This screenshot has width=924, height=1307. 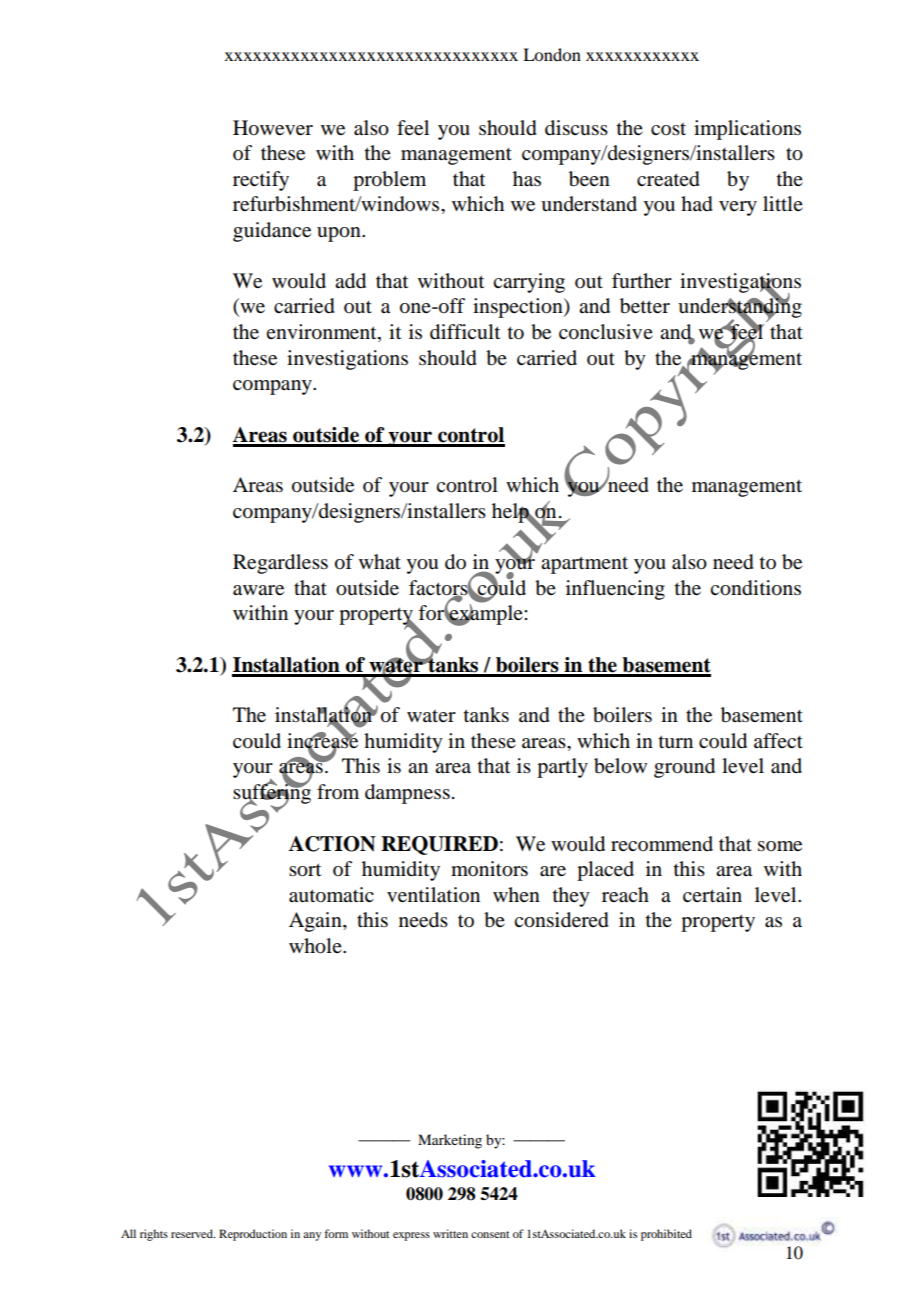 What do you see at coordinates (645, 306) in the screenshot?
I see `better` at bounding box center [645, 306].
